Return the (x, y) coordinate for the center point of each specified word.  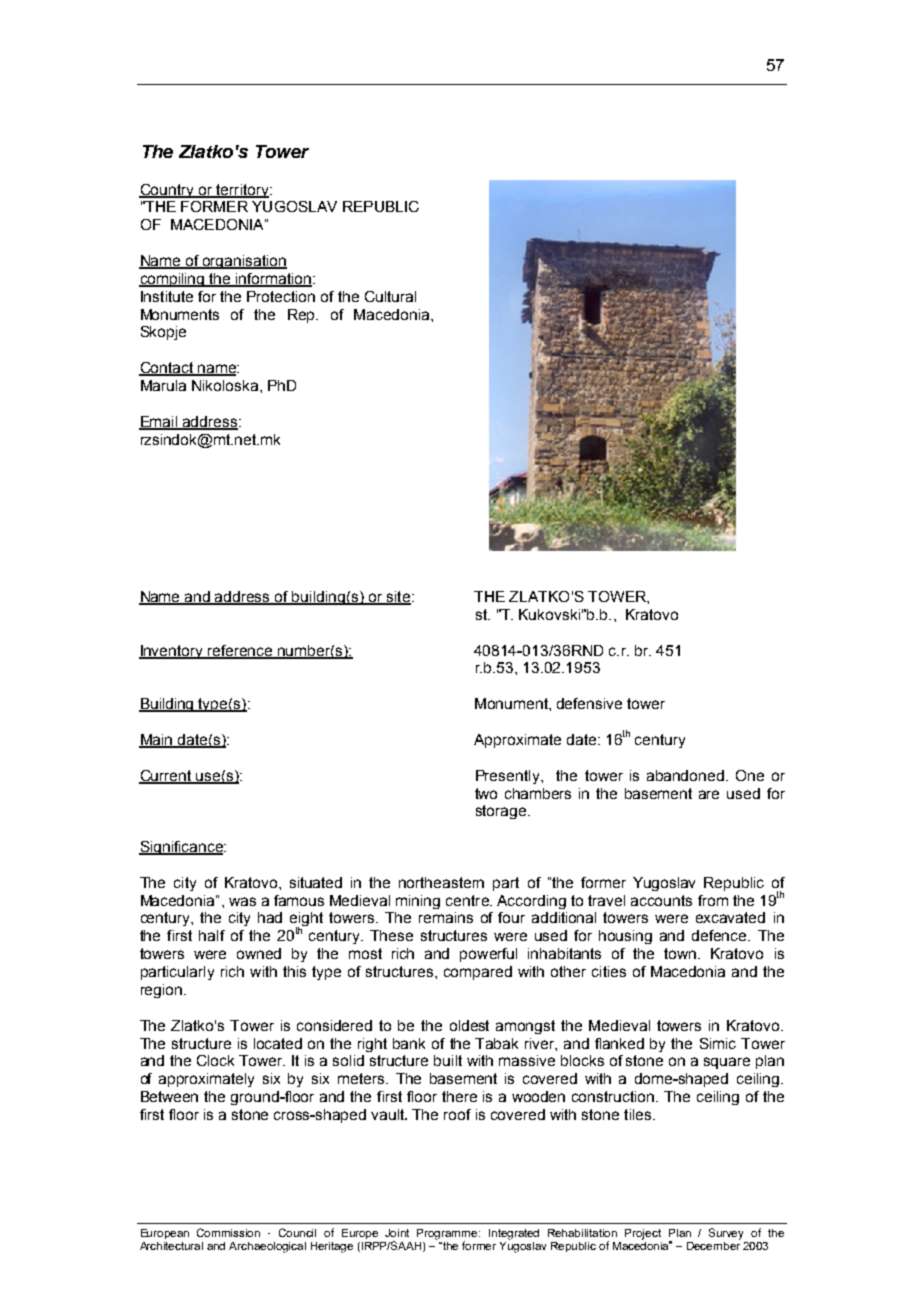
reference (240, 651)
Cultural (390, 296)
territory (242, 191)
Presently (509, 777)
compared (478, 973)
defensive (589, 703)
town (681, 953)
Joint (397, 1233)
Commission (228, 1232)
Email (159, 422)
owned (259, 953)
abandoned (685, 775)
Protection (281, 296)
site (397, 598)
